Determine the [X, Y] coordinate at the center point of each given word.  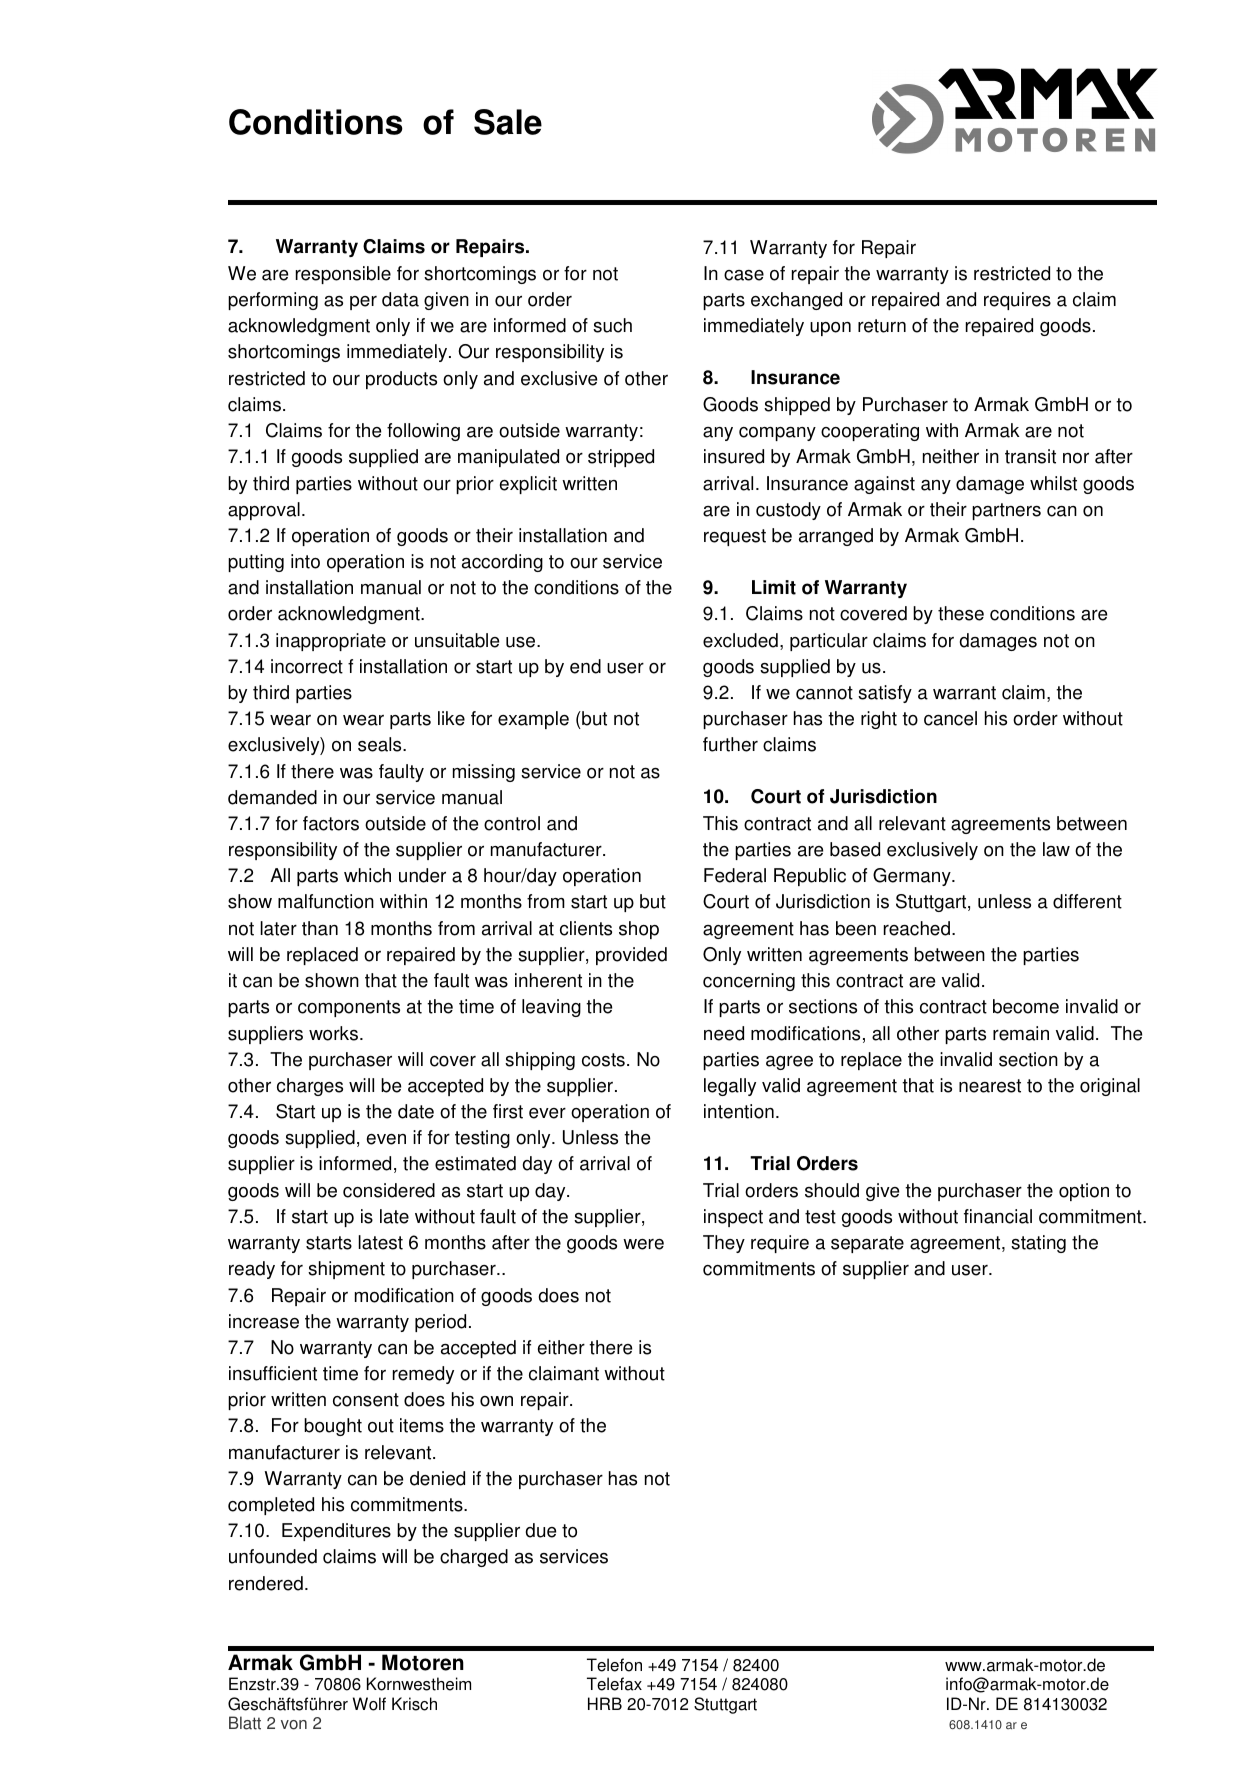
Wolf [369, 1704]
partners [1006, 511]
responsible [343, 275]
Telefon [614, 1665]
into [305, 561]
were [643, 1244]
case [744, 275]
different [1087, 901]
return [882, 326]
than [320, 928]
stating [1038, 1244]
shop [639, 930]
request [735, 537]
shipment [346, 1270]
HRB [605, 1703]
